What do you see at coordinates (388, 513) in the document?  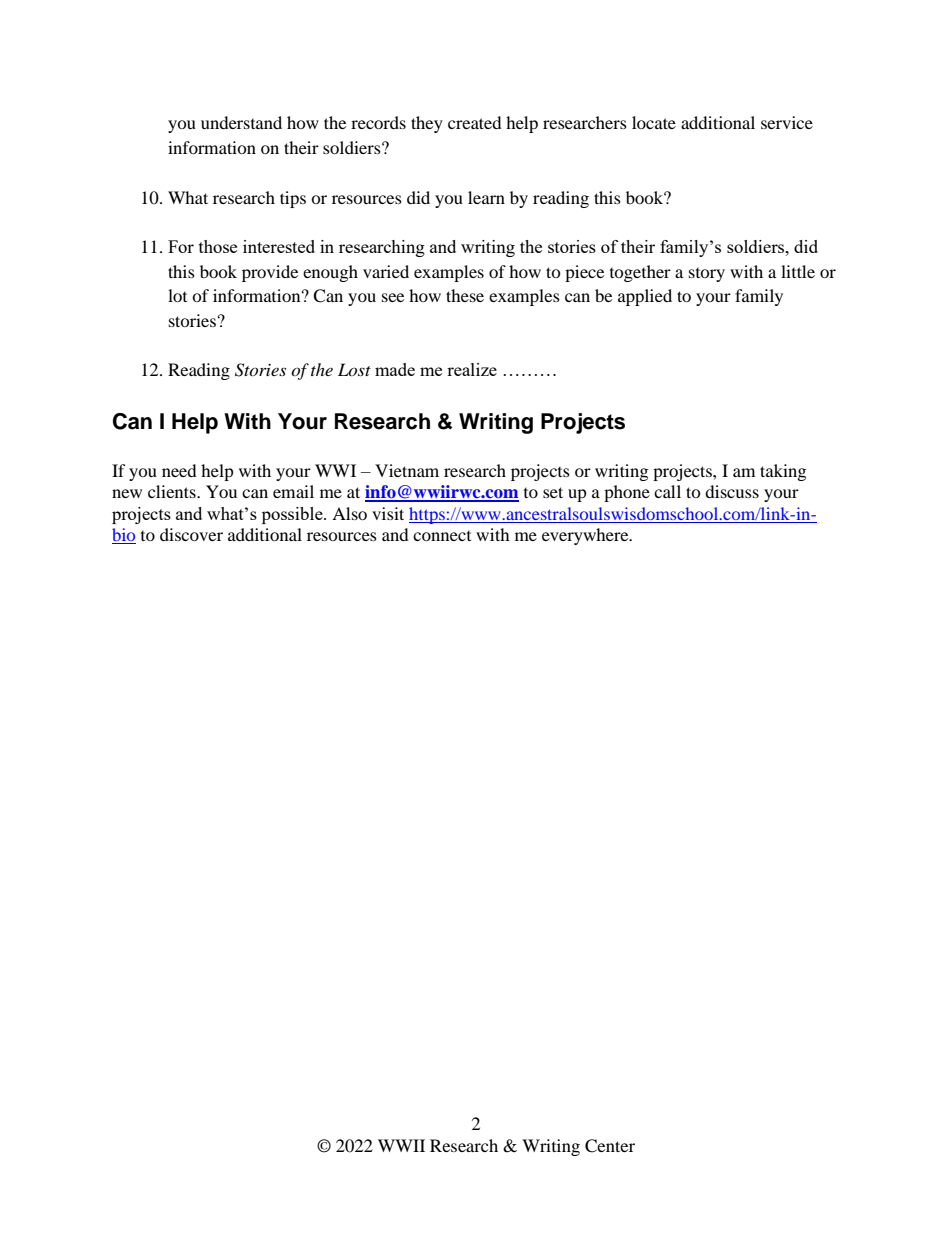 I see `visit` at bounding box center [388, 513].
